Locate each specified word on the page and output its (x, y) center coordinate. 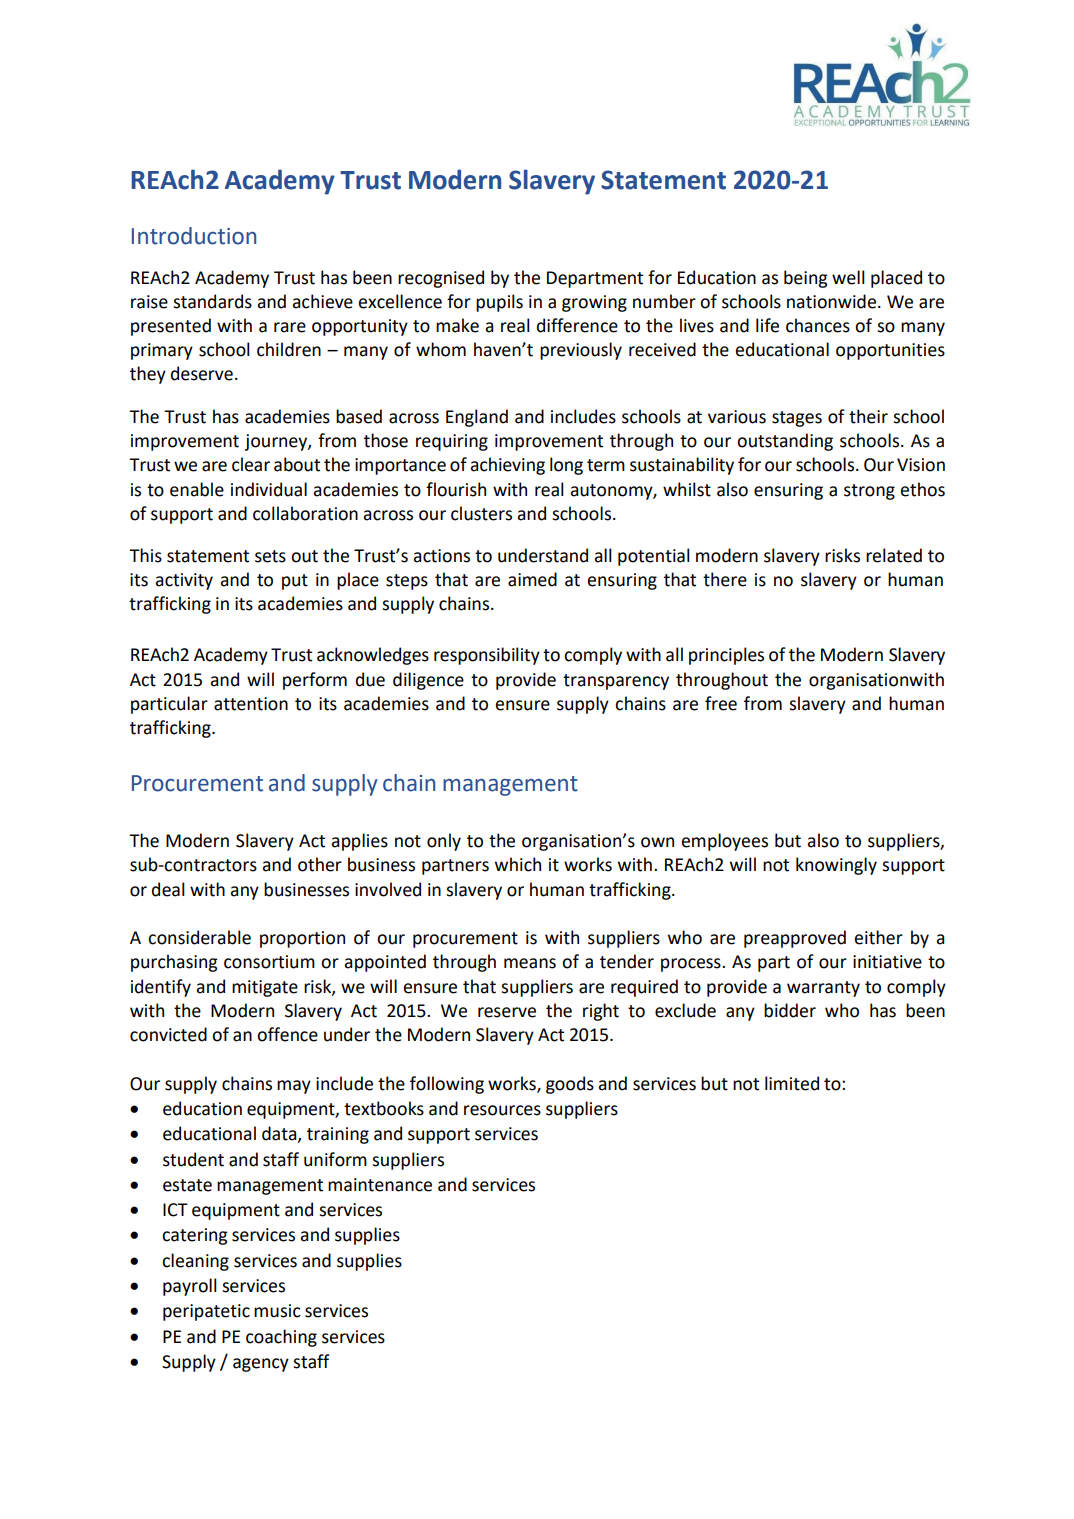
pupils (499, 303)
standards (212, 301)
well (848, 277)
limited (792, 1083)
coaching (281, 1338)
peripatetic (206, 1312)
